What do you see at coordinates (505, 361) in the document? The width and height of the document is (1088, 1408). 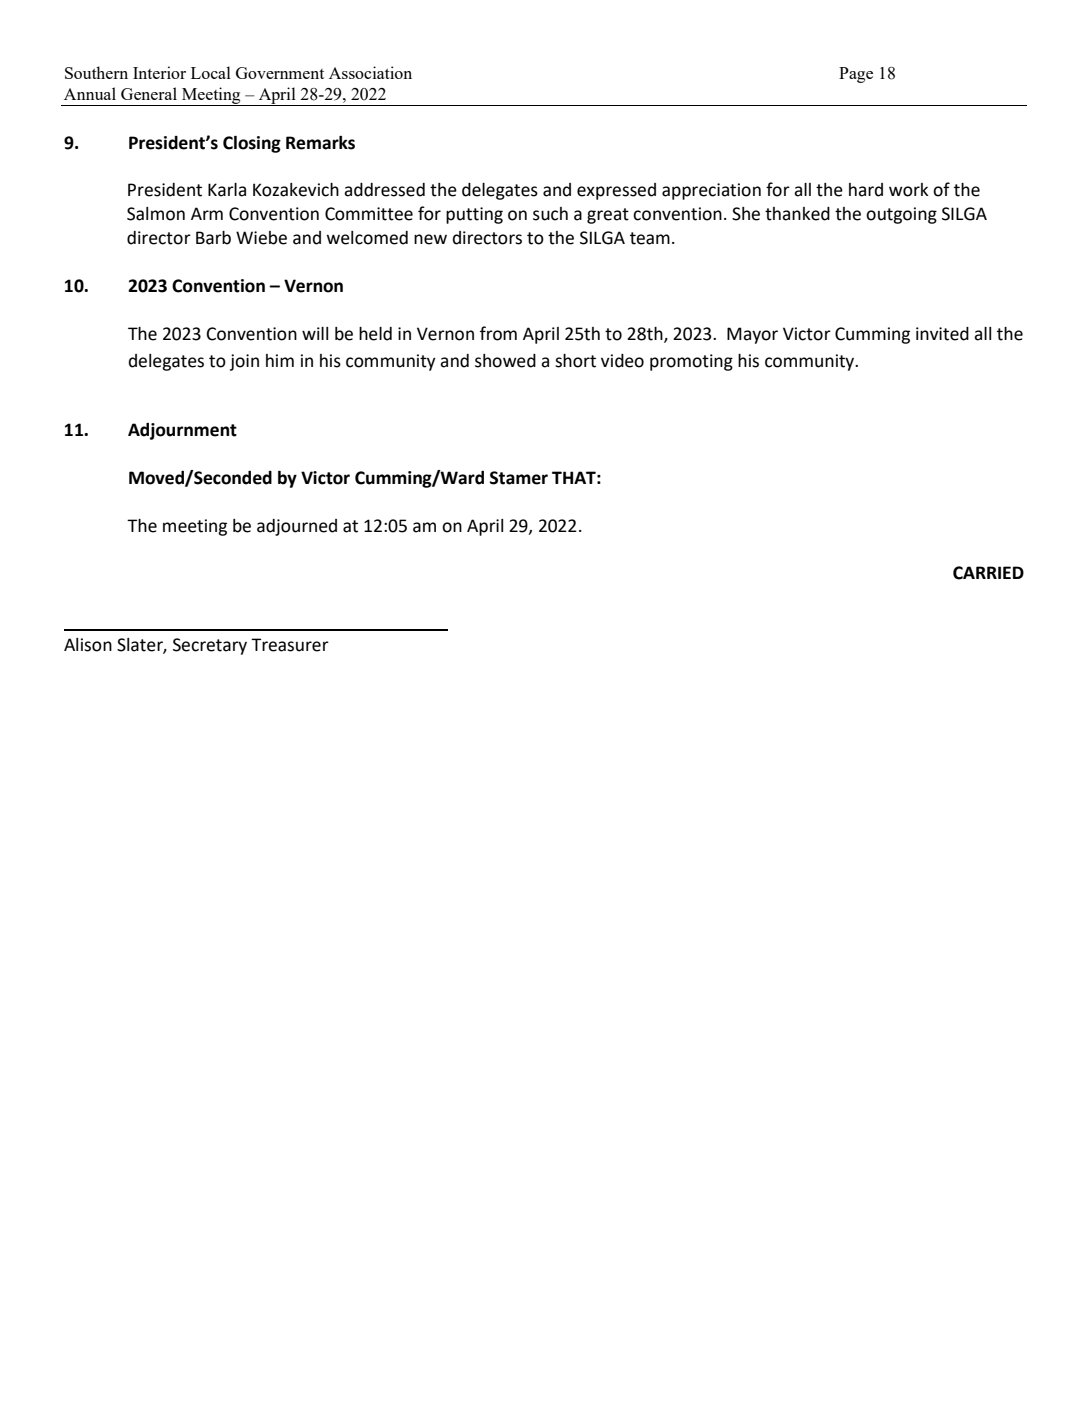 I see `showed` at bounding box center [505, 361].
